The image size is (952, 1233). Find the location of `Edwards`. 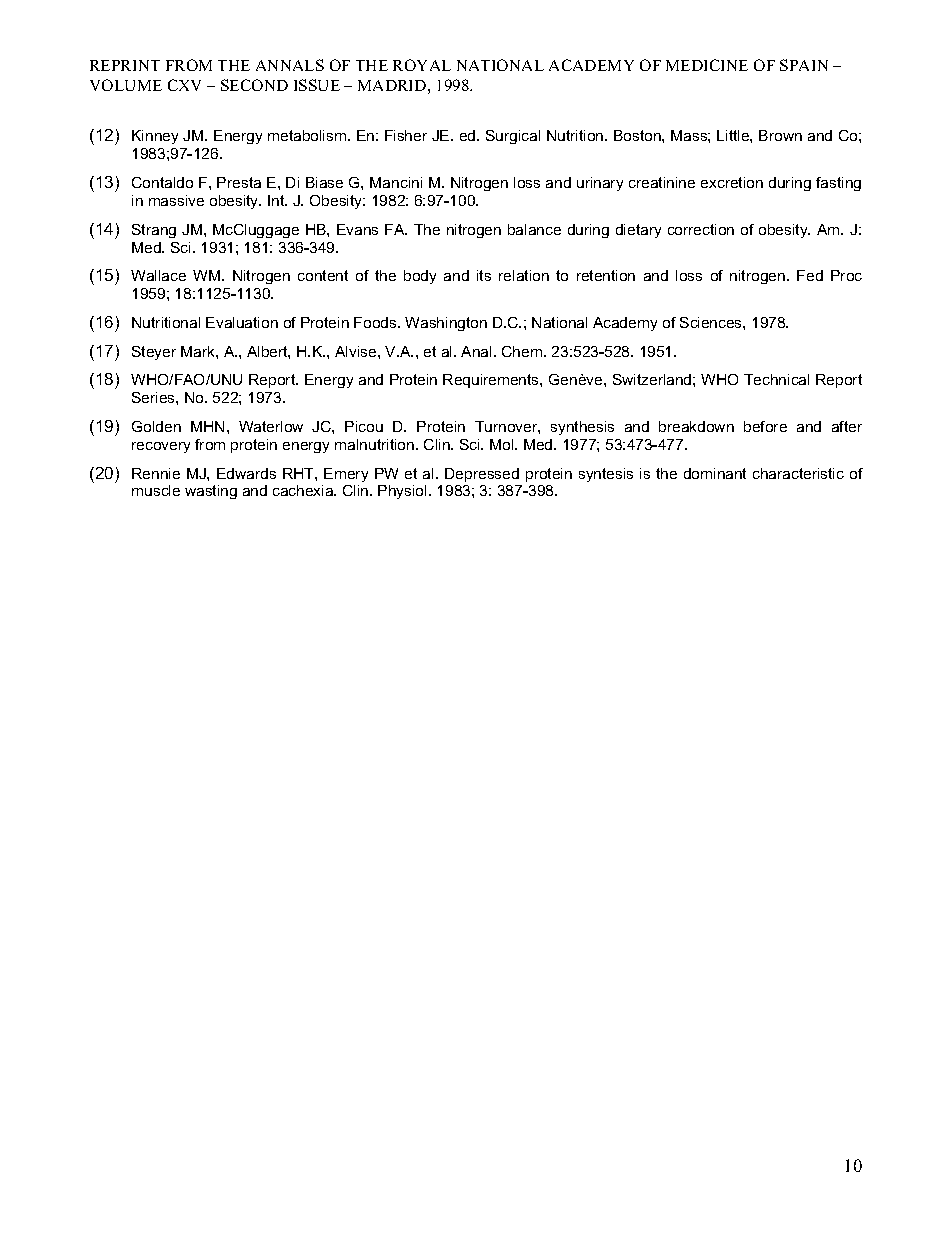

Edwards is located at coordinates (246, 473).
